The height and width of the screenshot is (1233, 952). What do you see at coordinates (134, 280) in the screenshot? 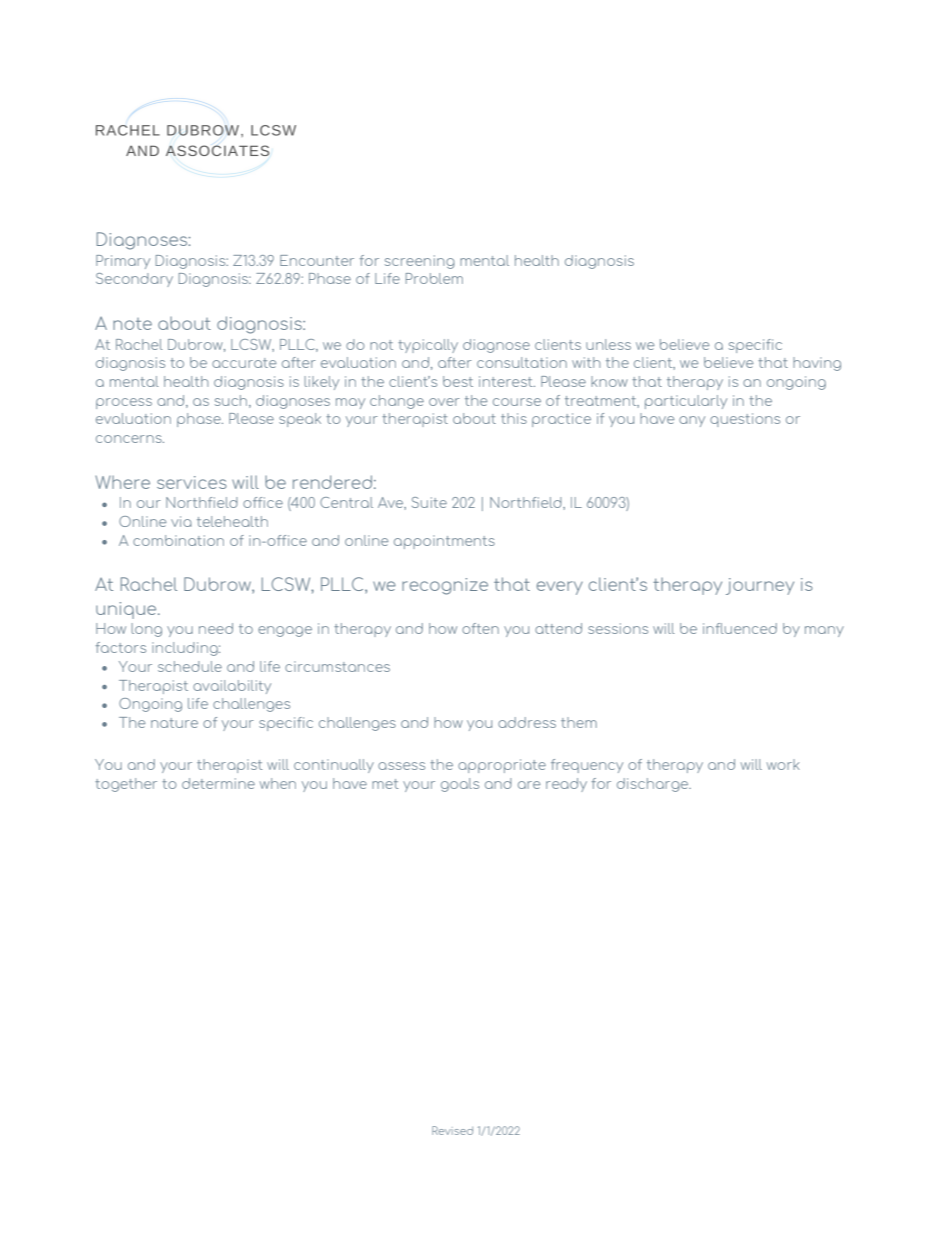
I see `Secondary` at bounding box center [134, 280].
